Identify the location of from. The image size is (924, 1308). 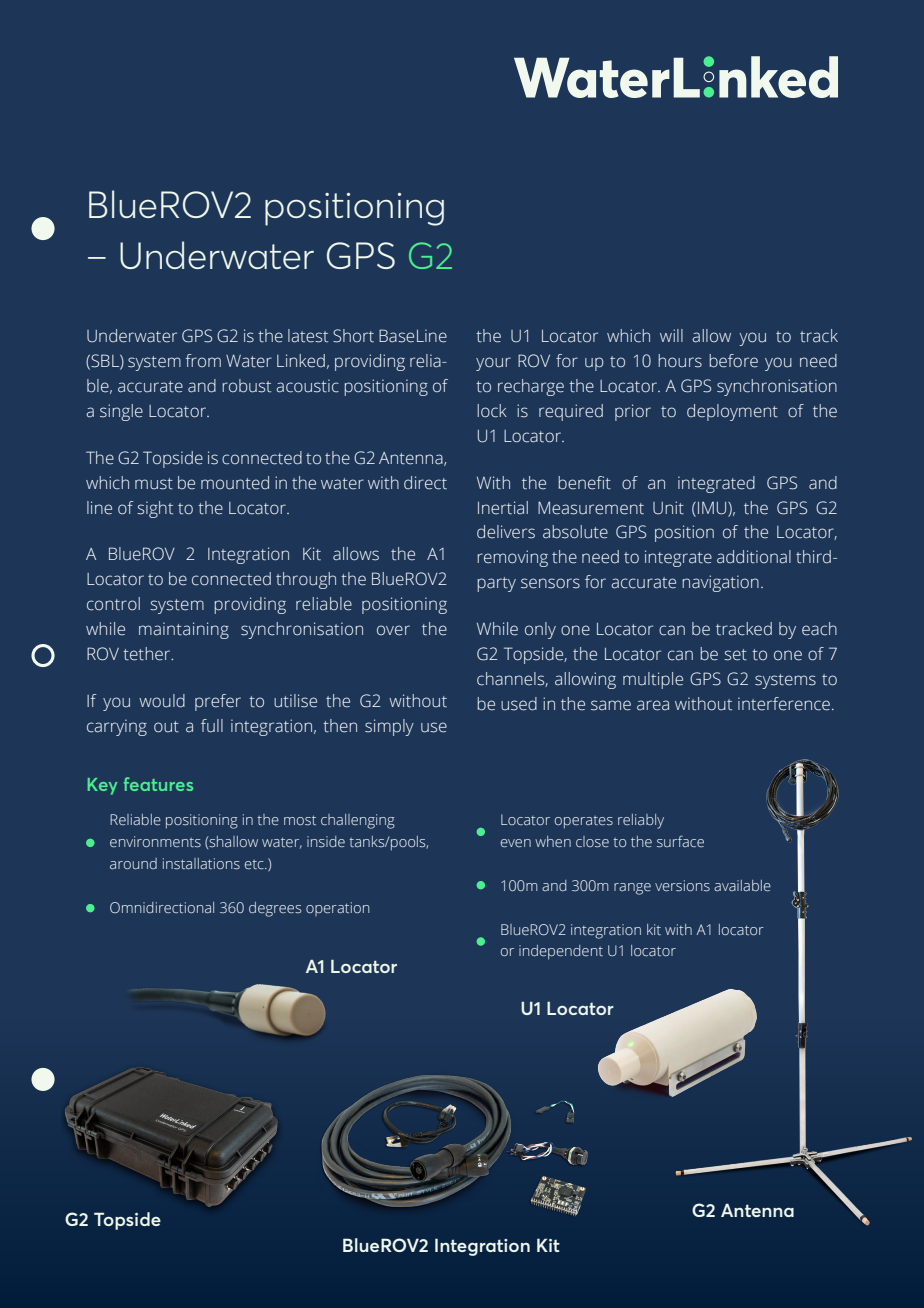
(203, 360).
